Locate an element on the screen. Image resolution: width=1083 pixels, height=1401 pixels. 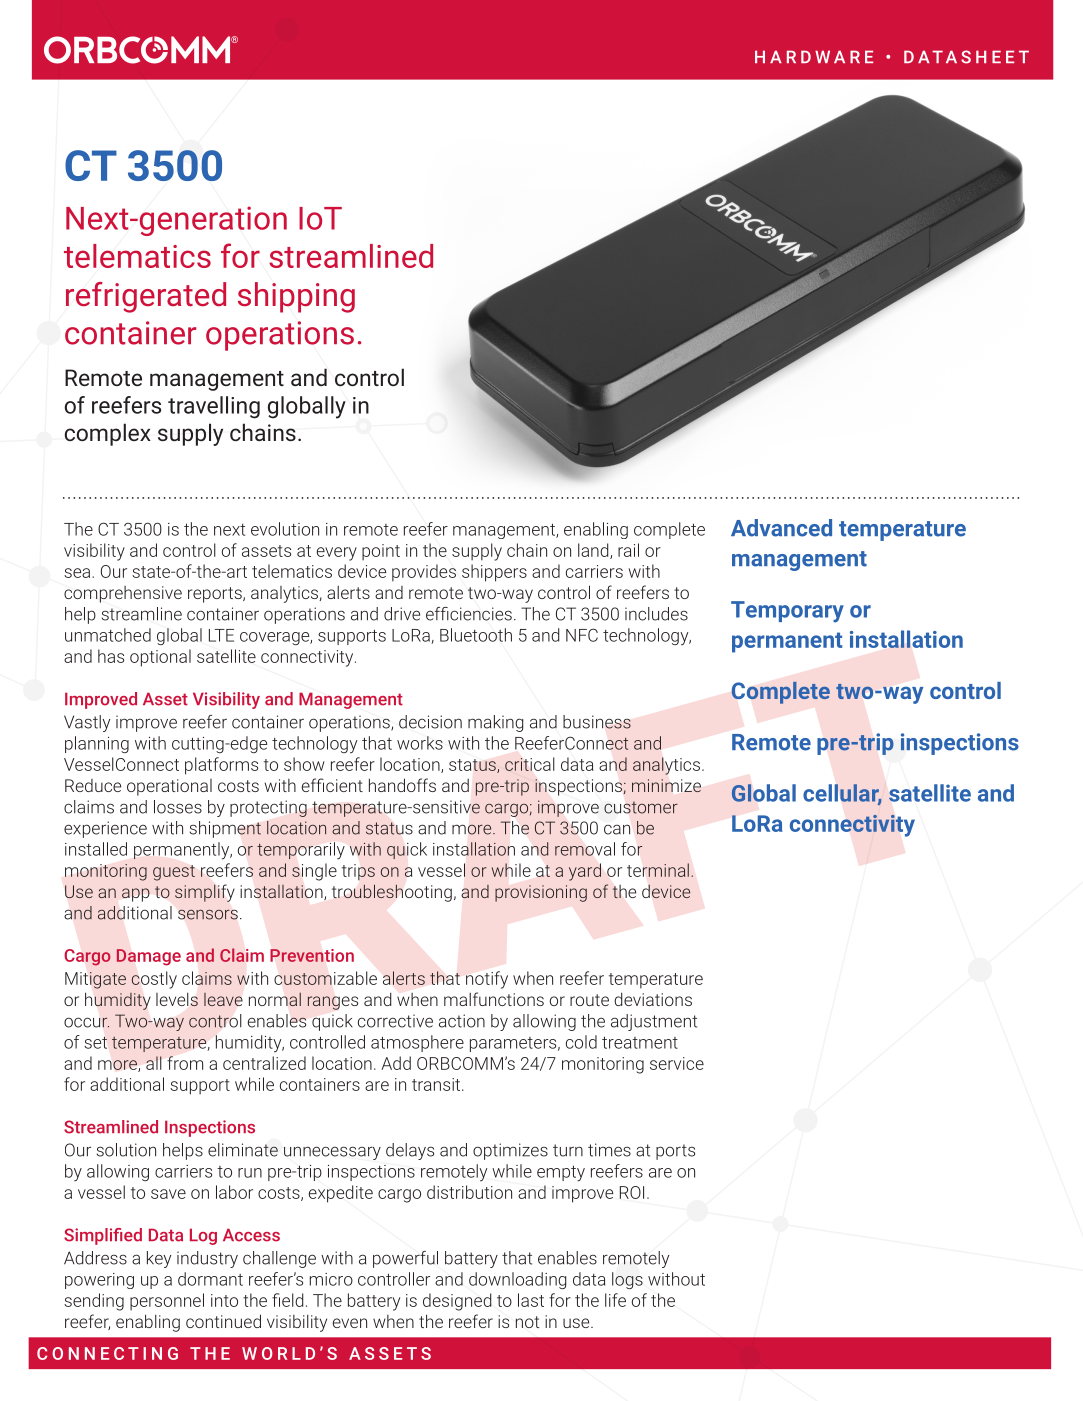
refrigerated is located at coordinates (146, 297).
